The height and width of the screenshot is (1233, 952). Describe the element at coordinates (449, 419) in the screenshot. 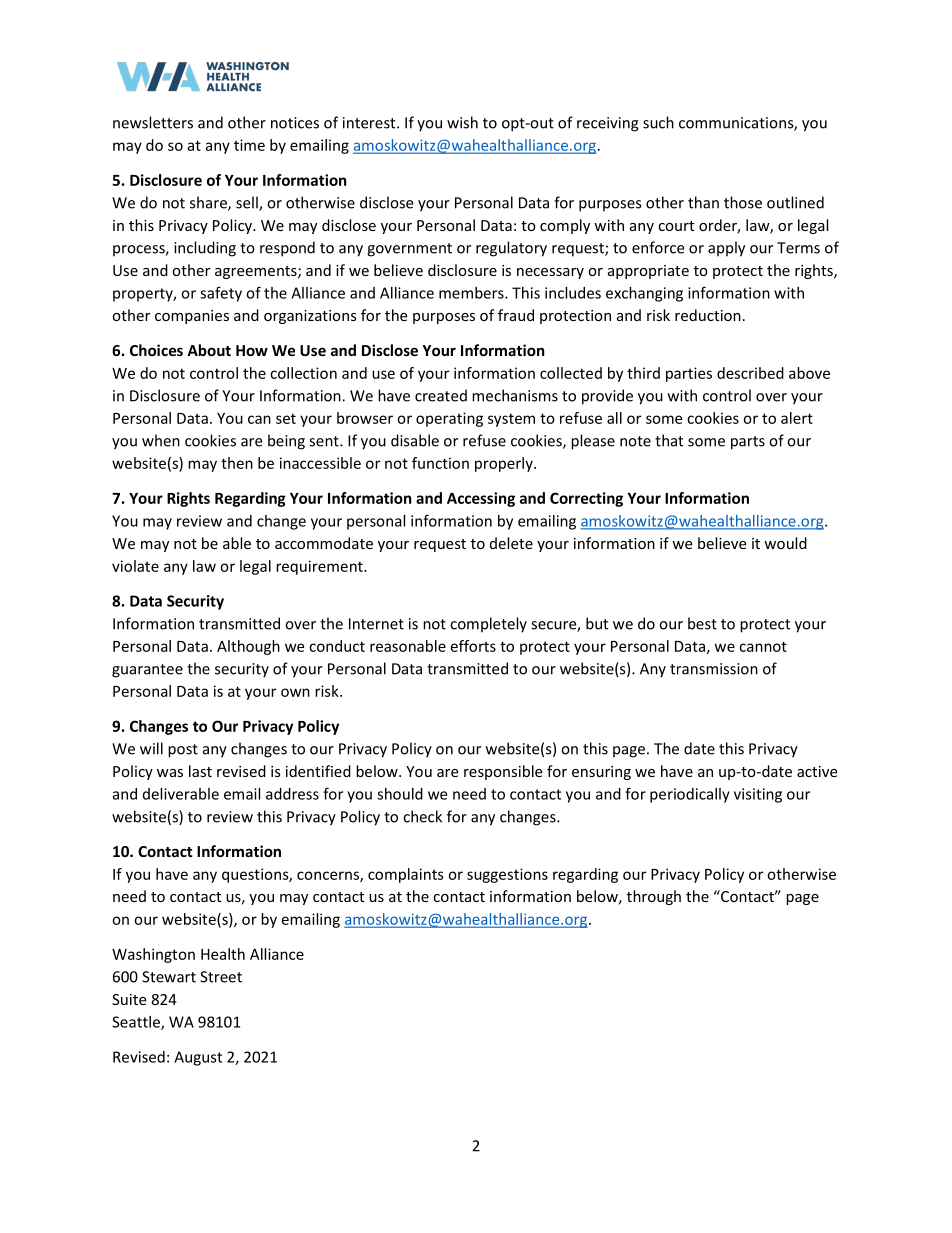

I see `operating` at that location.
